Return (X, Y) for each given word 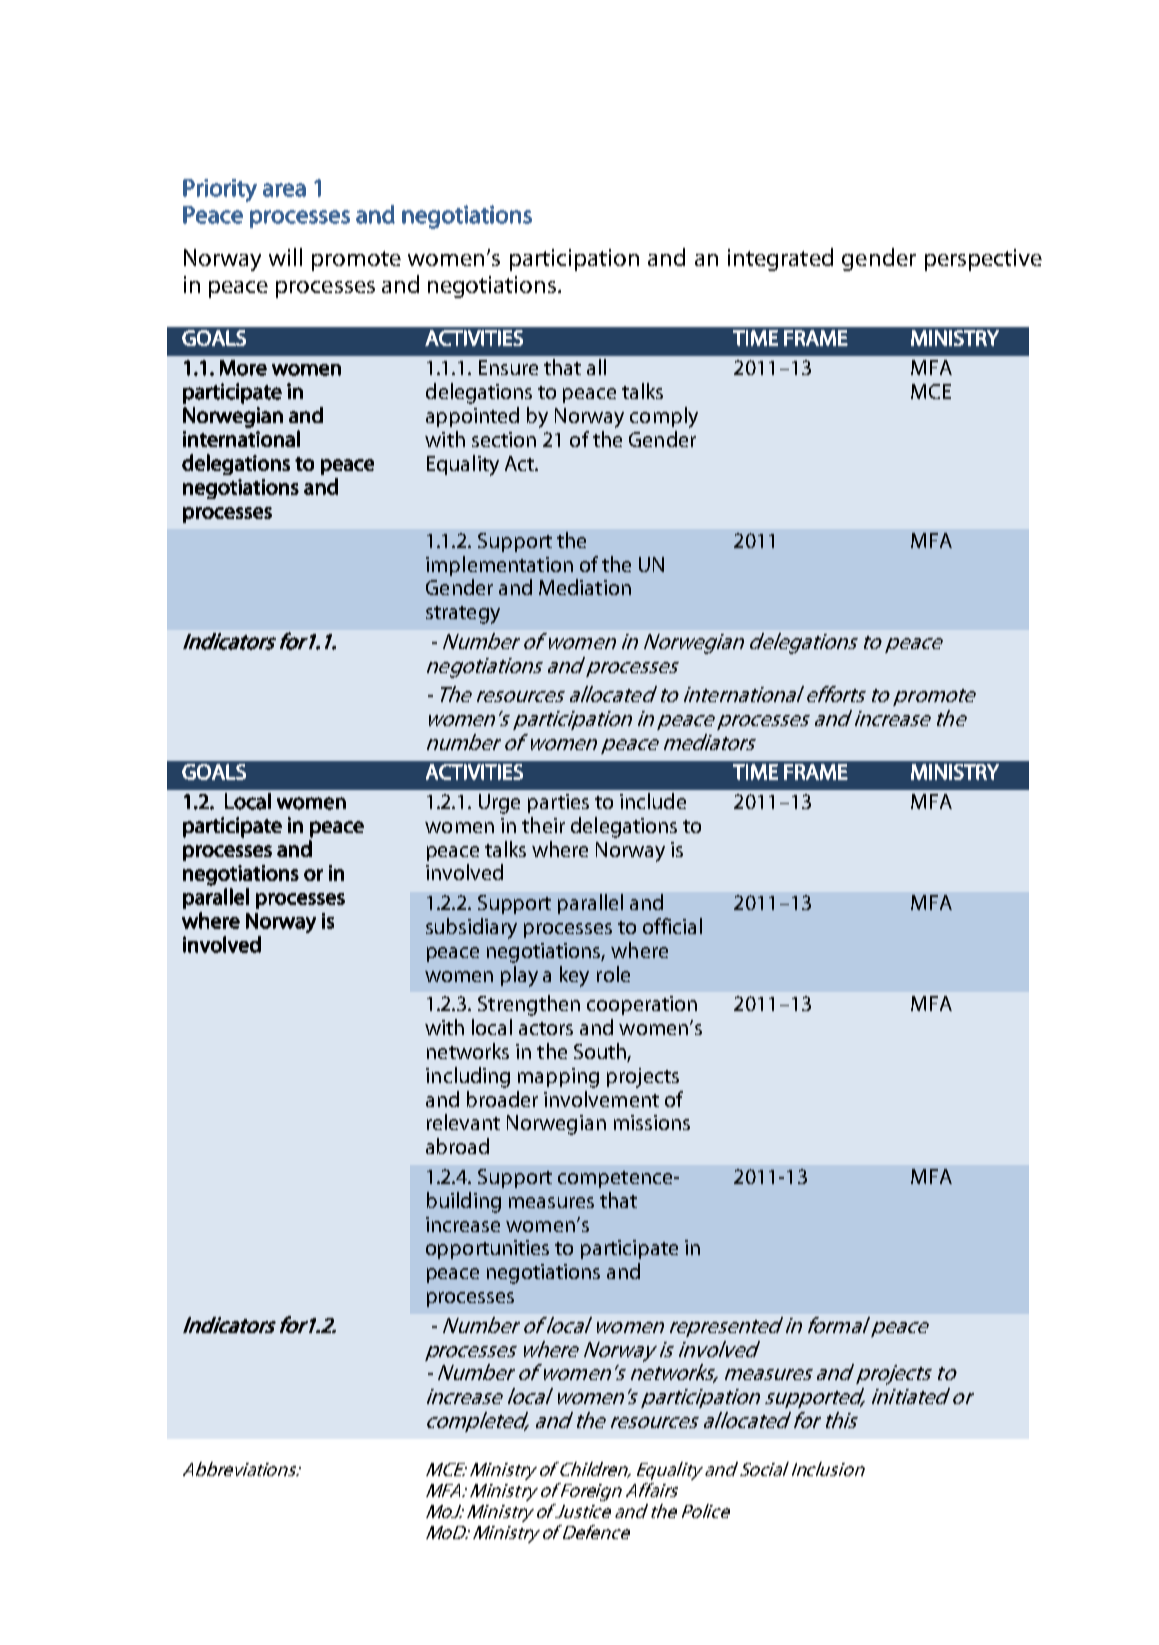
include (653, 801)
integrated (780, 259)
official (672, 926)
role (613, 974)
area (284, 190)
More (243, 368)
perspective (983, 260)
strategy (463, 615)
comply (664, 417)
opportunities (487, 1249)
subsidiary (471, 928)
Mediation (585, 587)
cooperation (642, 1005)
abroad (457, 1146)
